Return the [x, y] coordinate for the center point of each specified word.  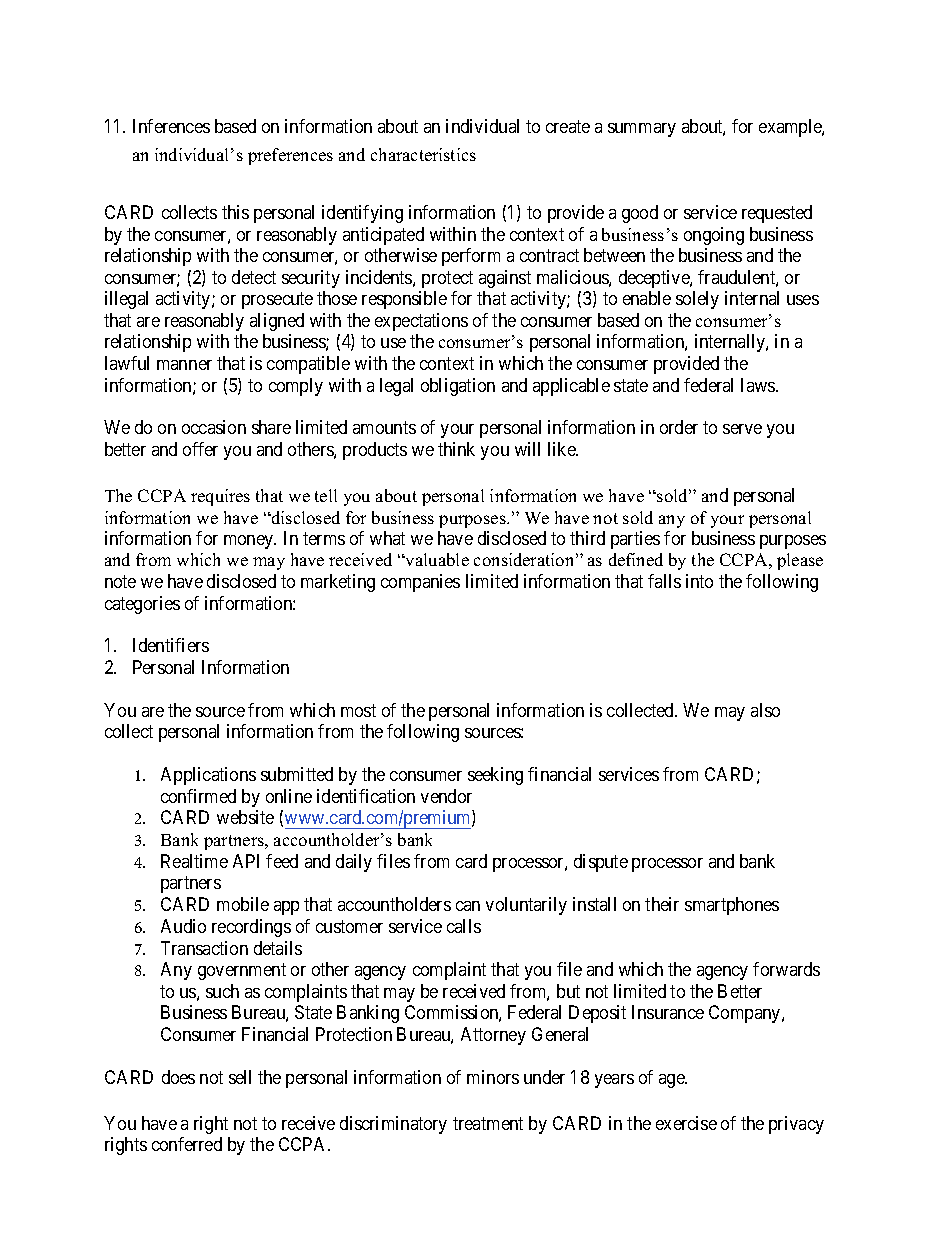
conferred [187, 1144]
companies [420, 583]
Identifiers [171, 645]
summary [642, 130]
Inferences [171, 126]
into [699, 581]
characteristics [423, 154]
